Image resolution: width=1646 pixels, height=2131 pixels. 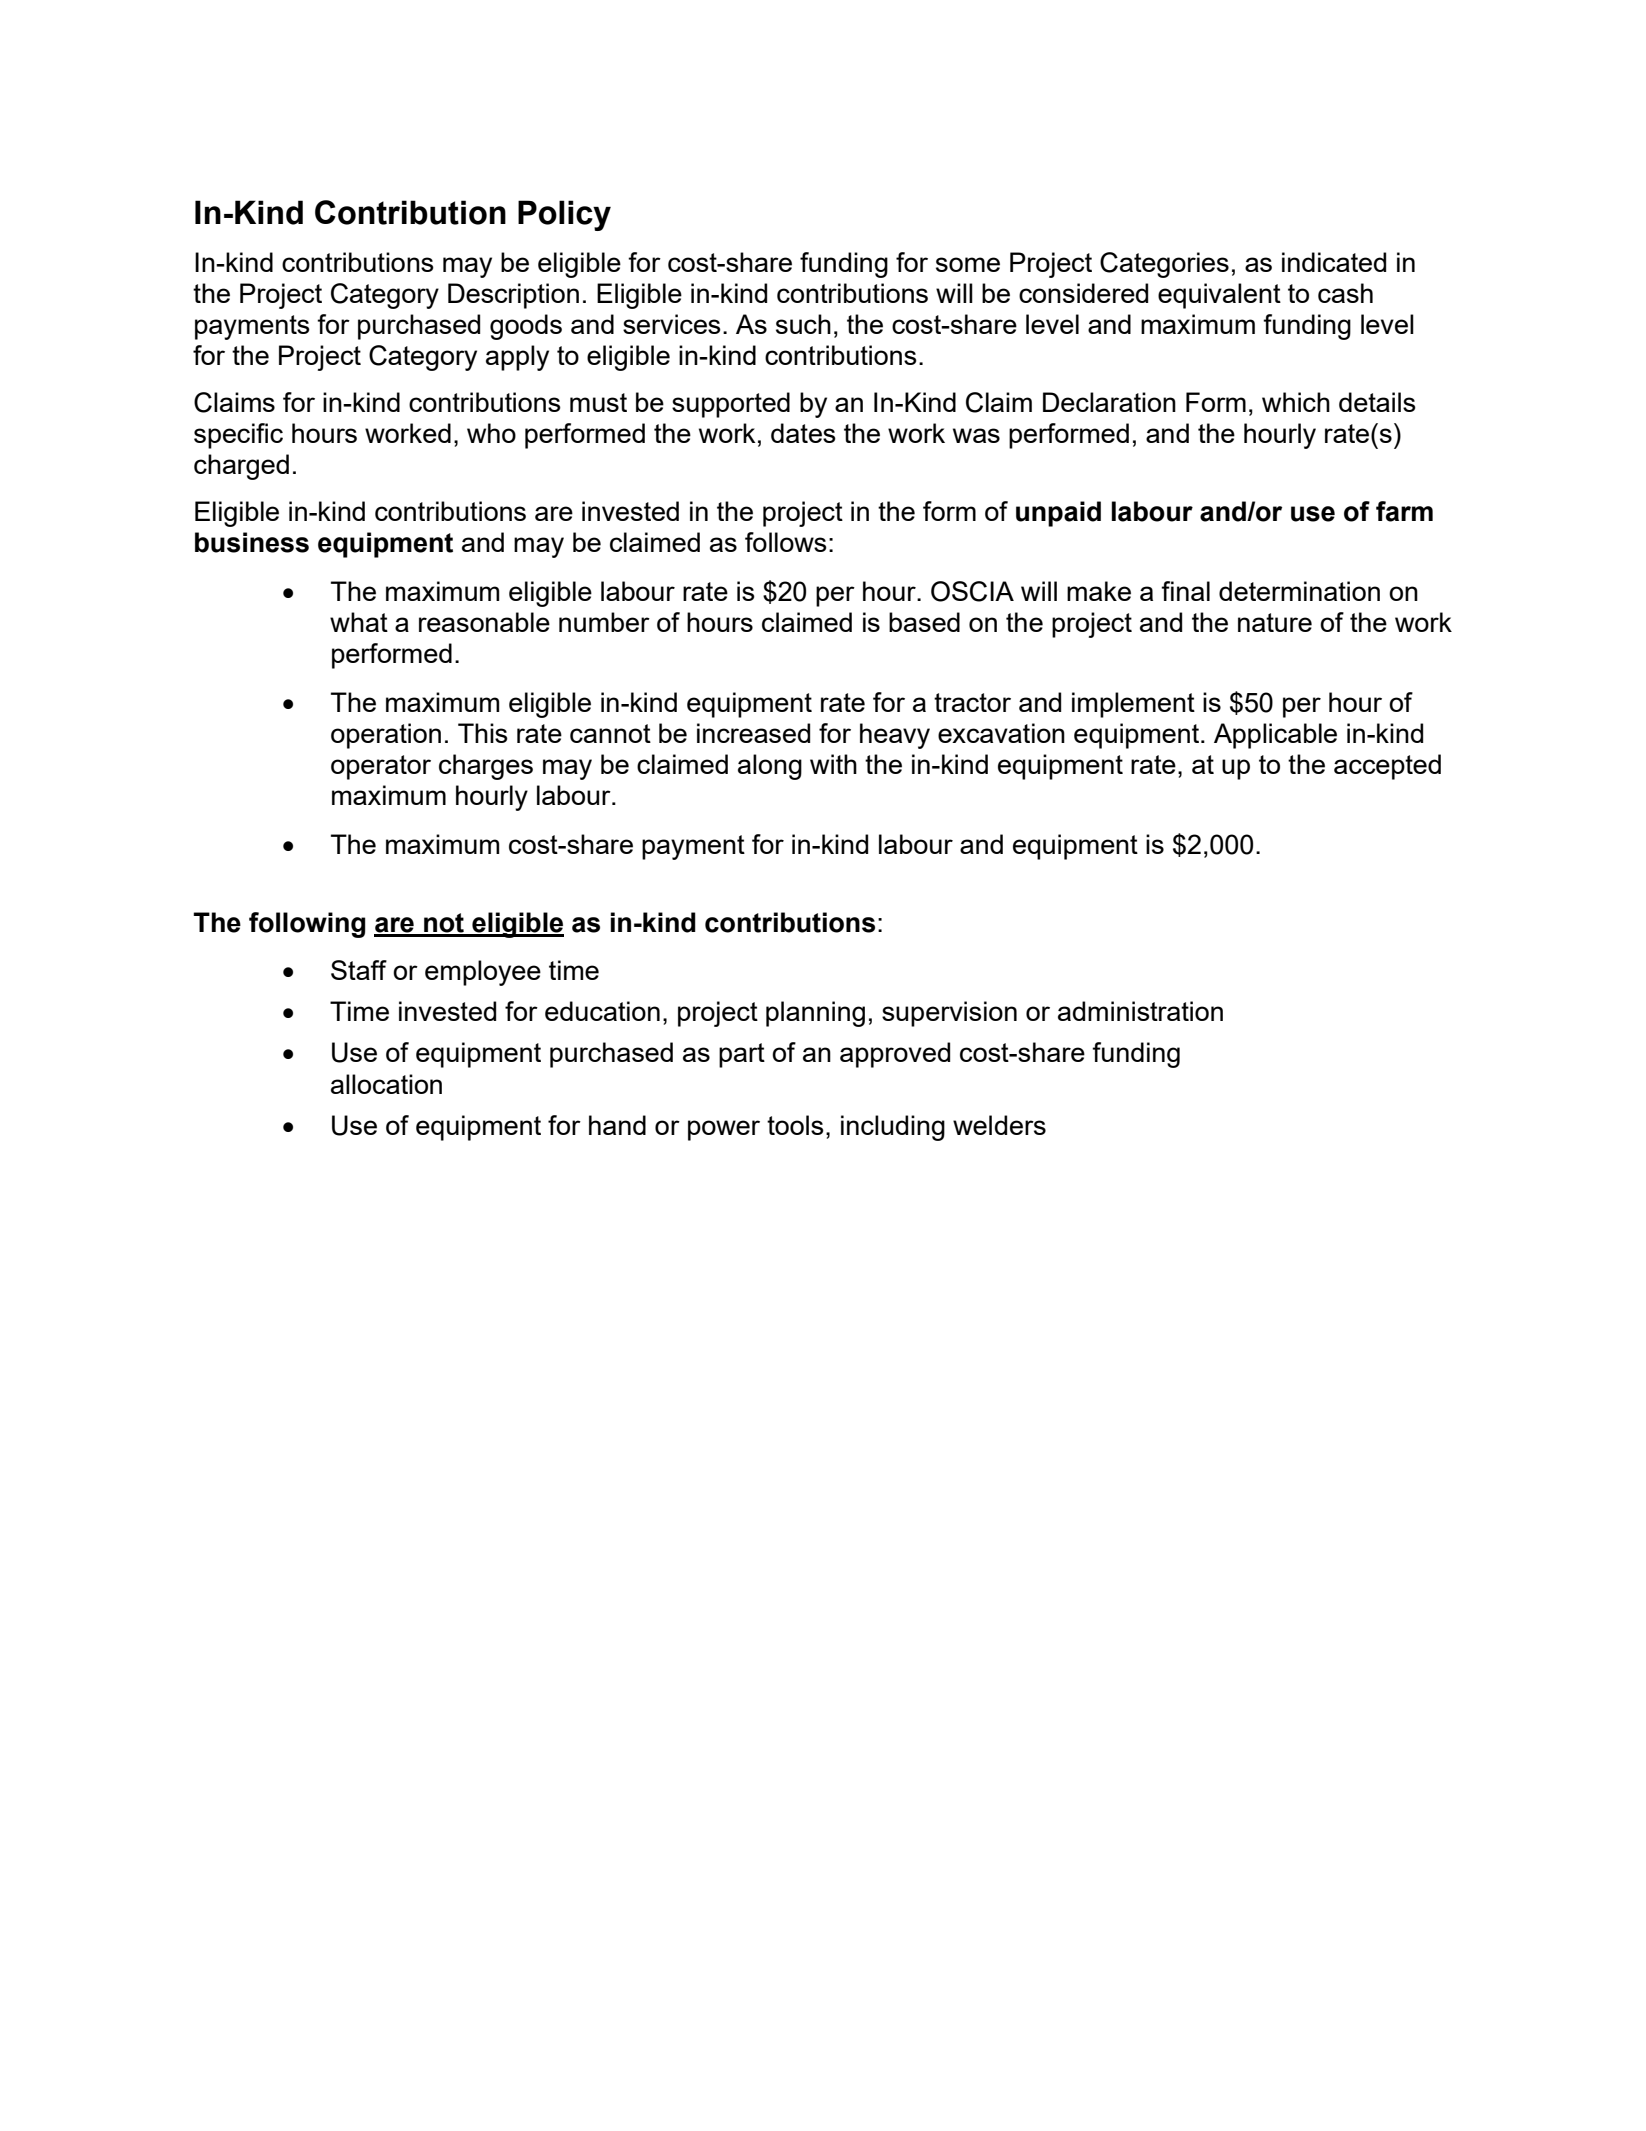 What do you see at coordinates (307, 925) in the screenshot?
I see `following` at bounding box center [307, 925].
